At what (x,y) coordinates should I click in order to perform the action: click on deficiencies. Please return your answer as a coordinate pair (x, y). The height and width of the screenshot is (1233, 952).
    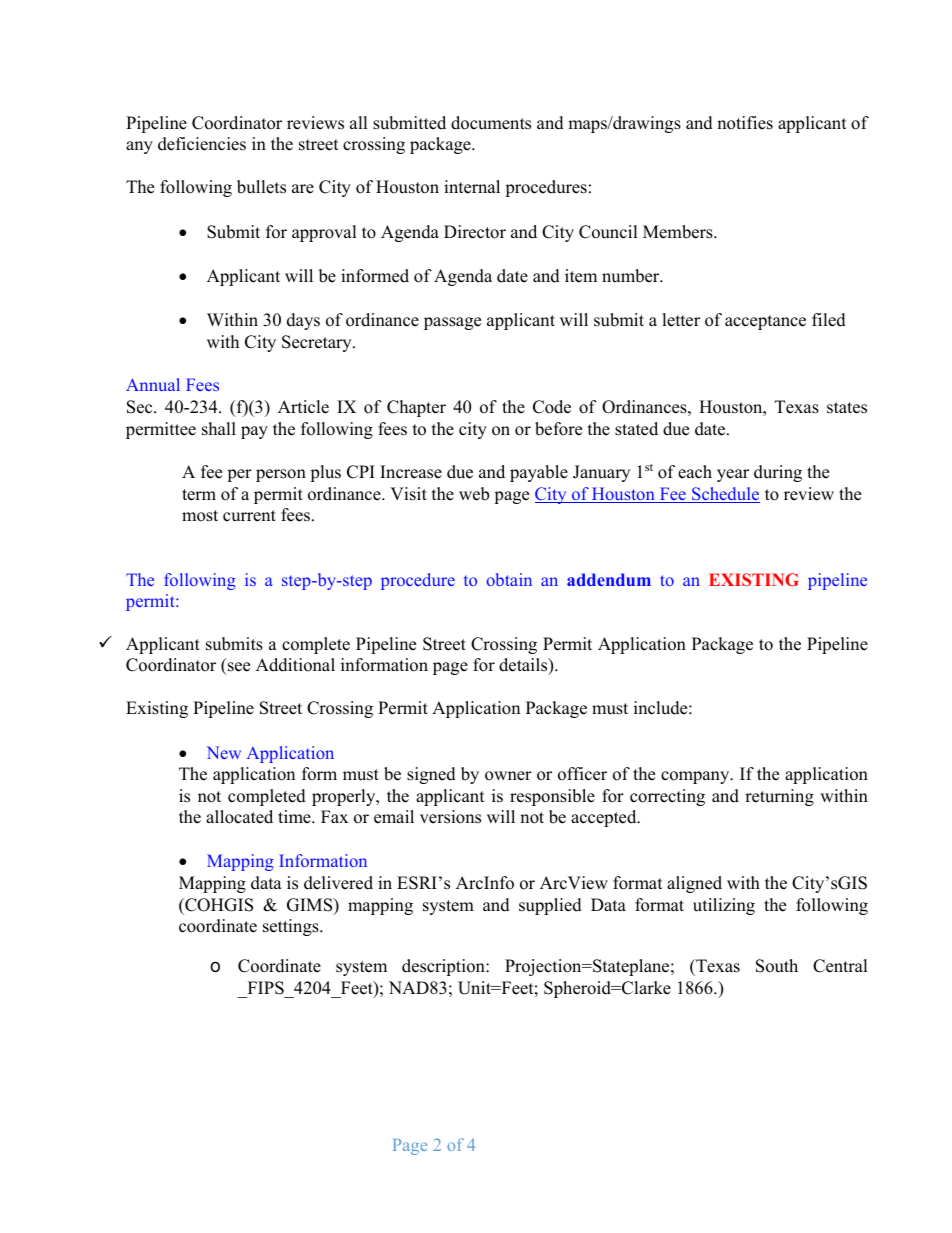
    Looking at the image, I should click on (202, 144).
